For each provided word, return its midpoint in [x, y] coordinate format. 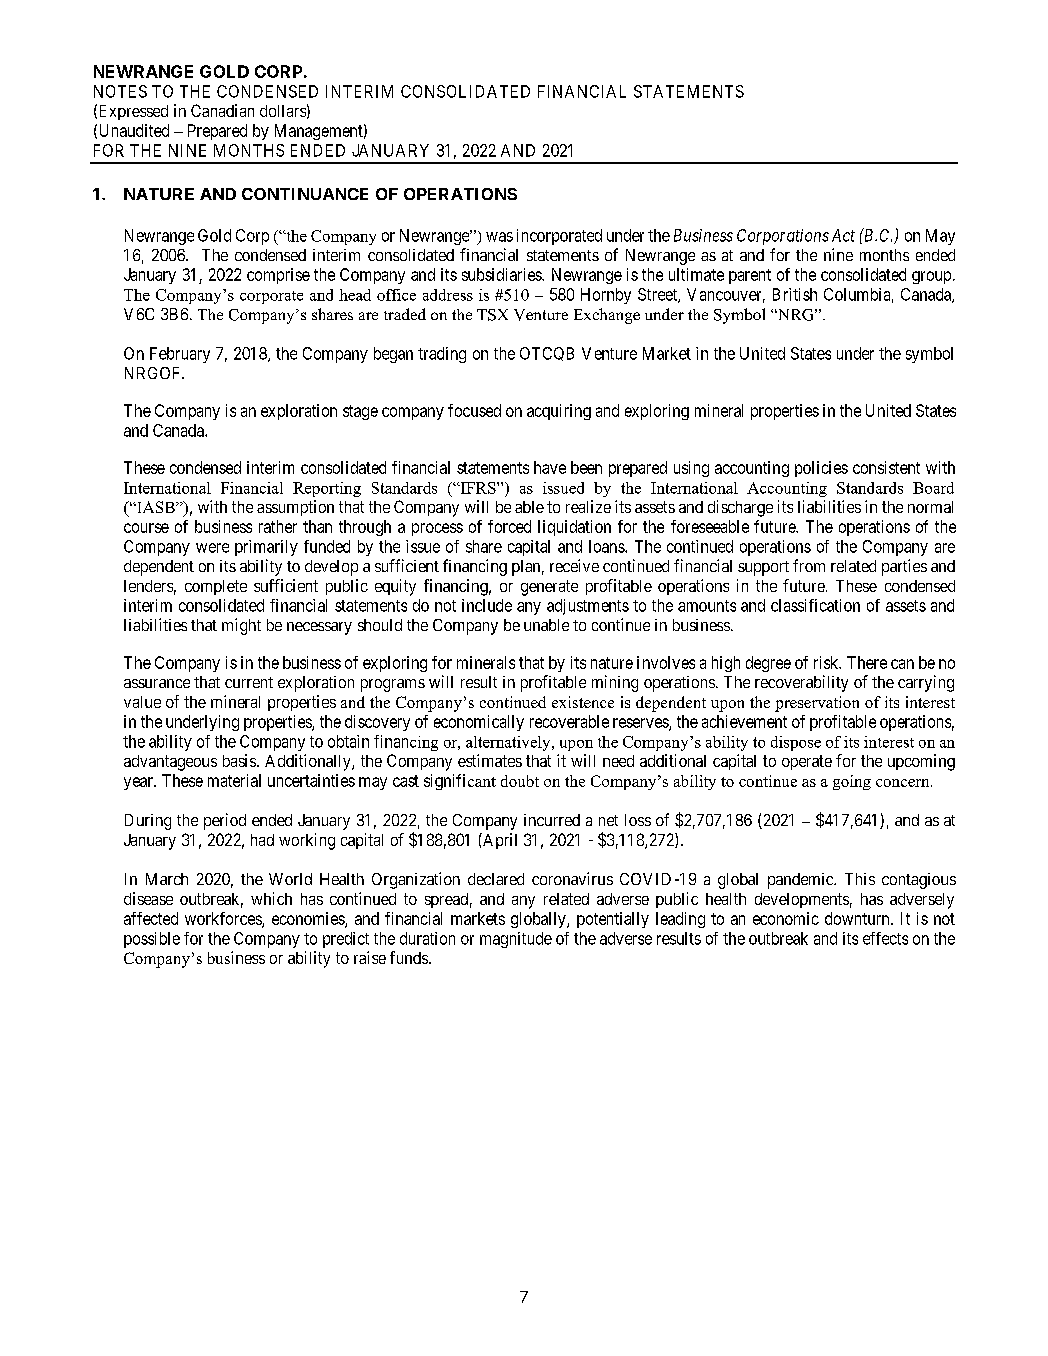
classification [815, 605]
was [499, 237]
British [795, 294]
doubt [520, 781]
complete [216, 587]
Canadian [222, 110]
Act [843, 235]
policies [821, 469]
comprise [278, 276]
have [550, 467]
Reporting [327, 489]
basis [239, 760]
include [487, 605]
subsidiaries [502, 274]
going [852, 782]
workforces [224, 919]
